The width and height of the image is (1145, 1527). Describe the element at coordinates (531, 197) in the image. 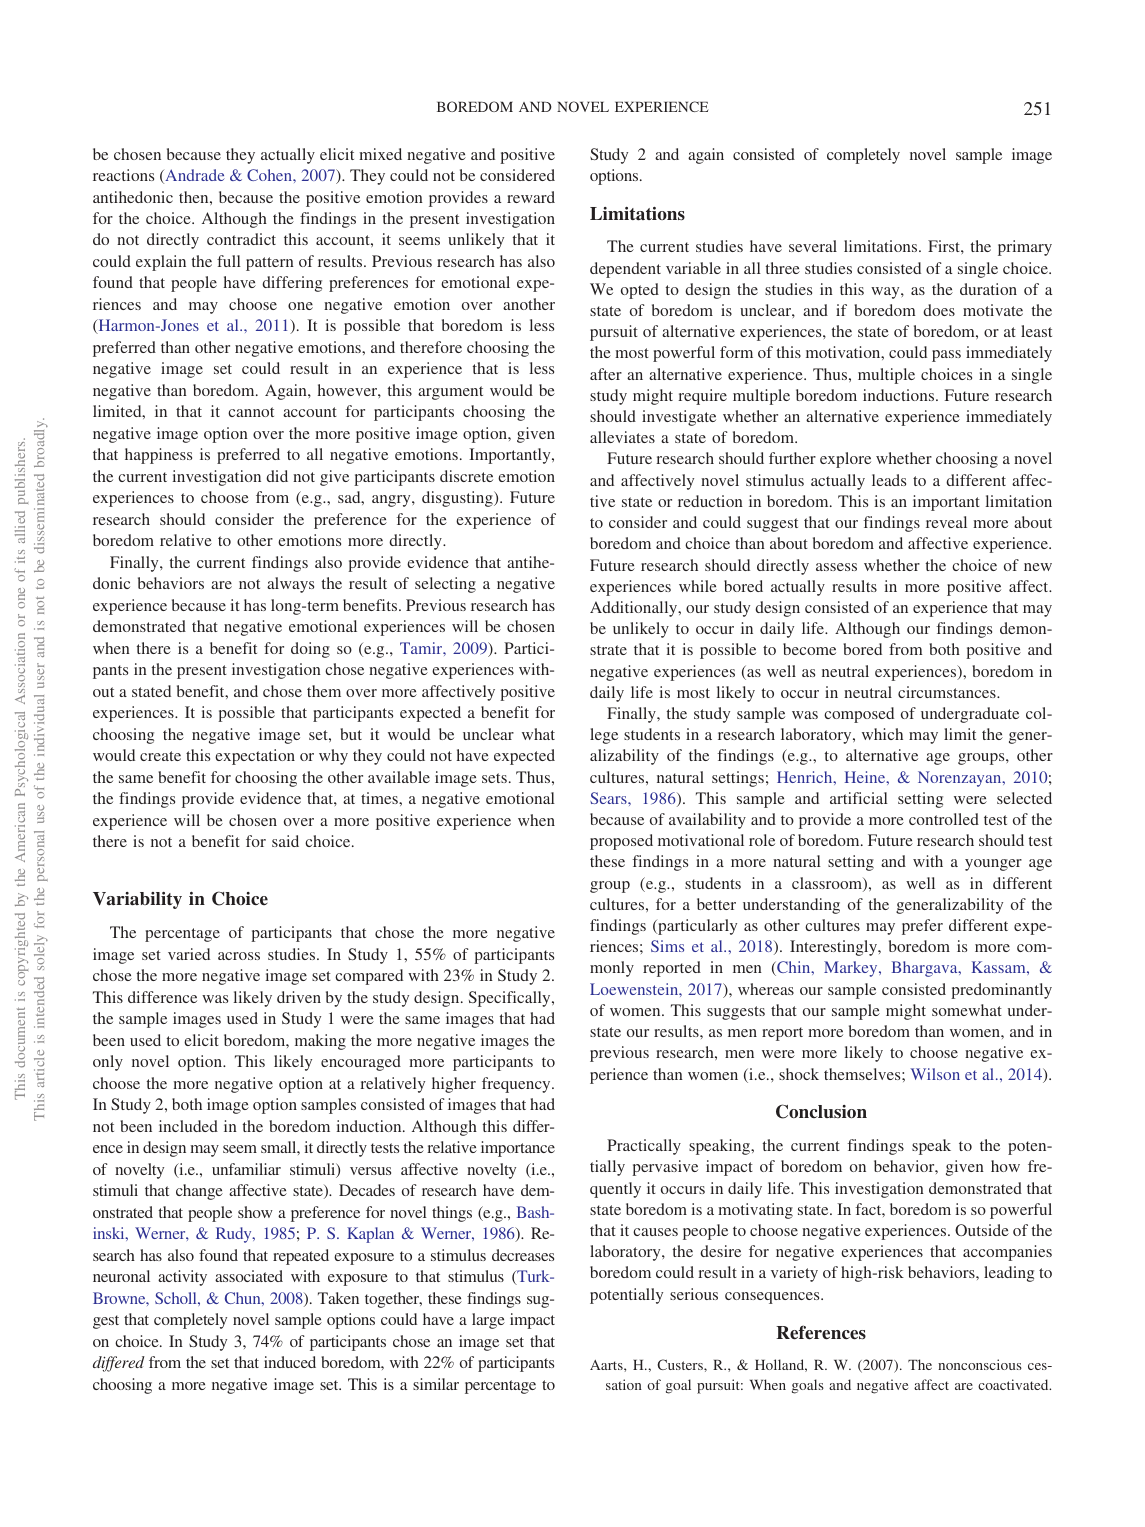

I see `reward` at that location.
